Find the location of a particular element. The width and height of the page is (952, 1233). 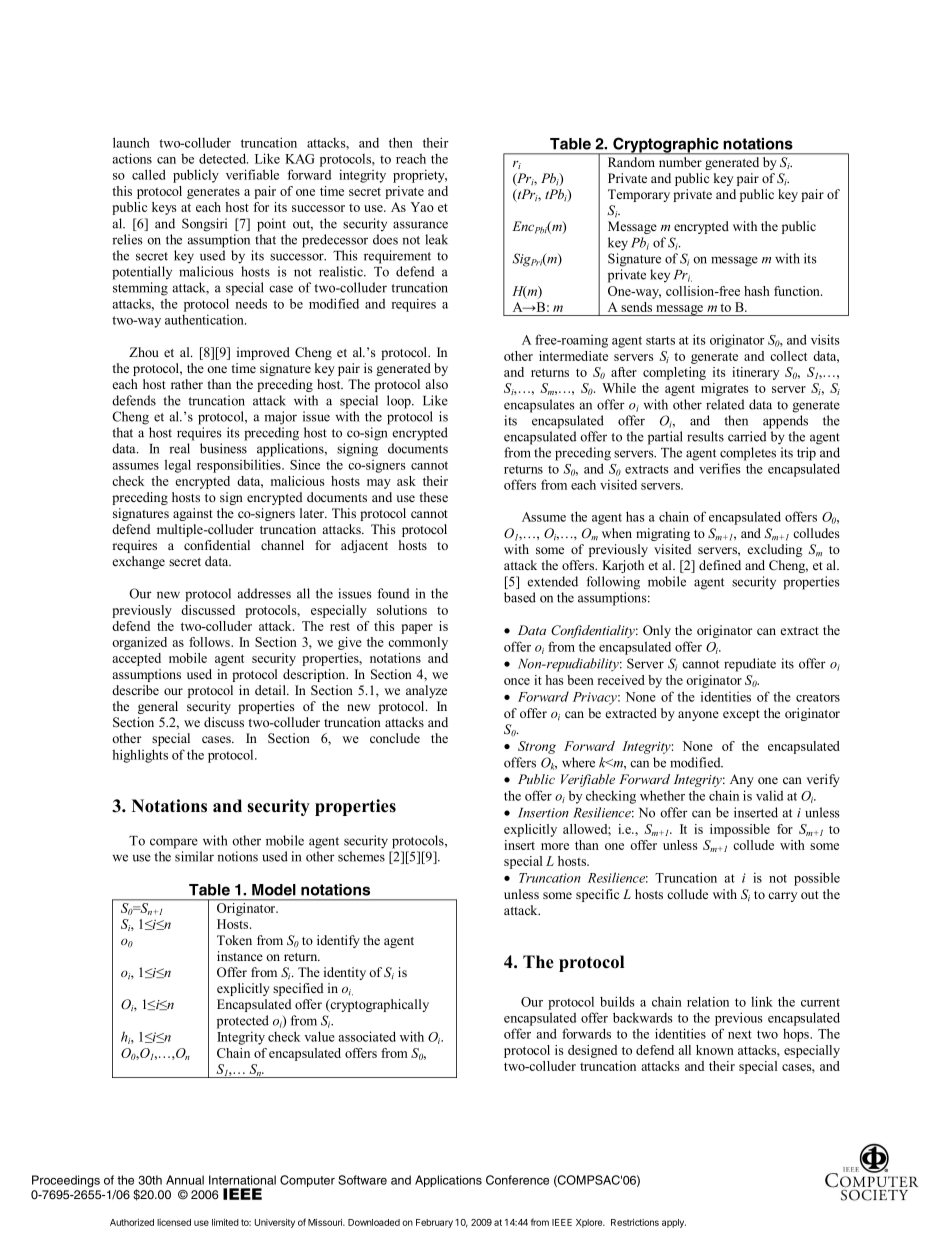

follows is located at coordinates (210, 642).
